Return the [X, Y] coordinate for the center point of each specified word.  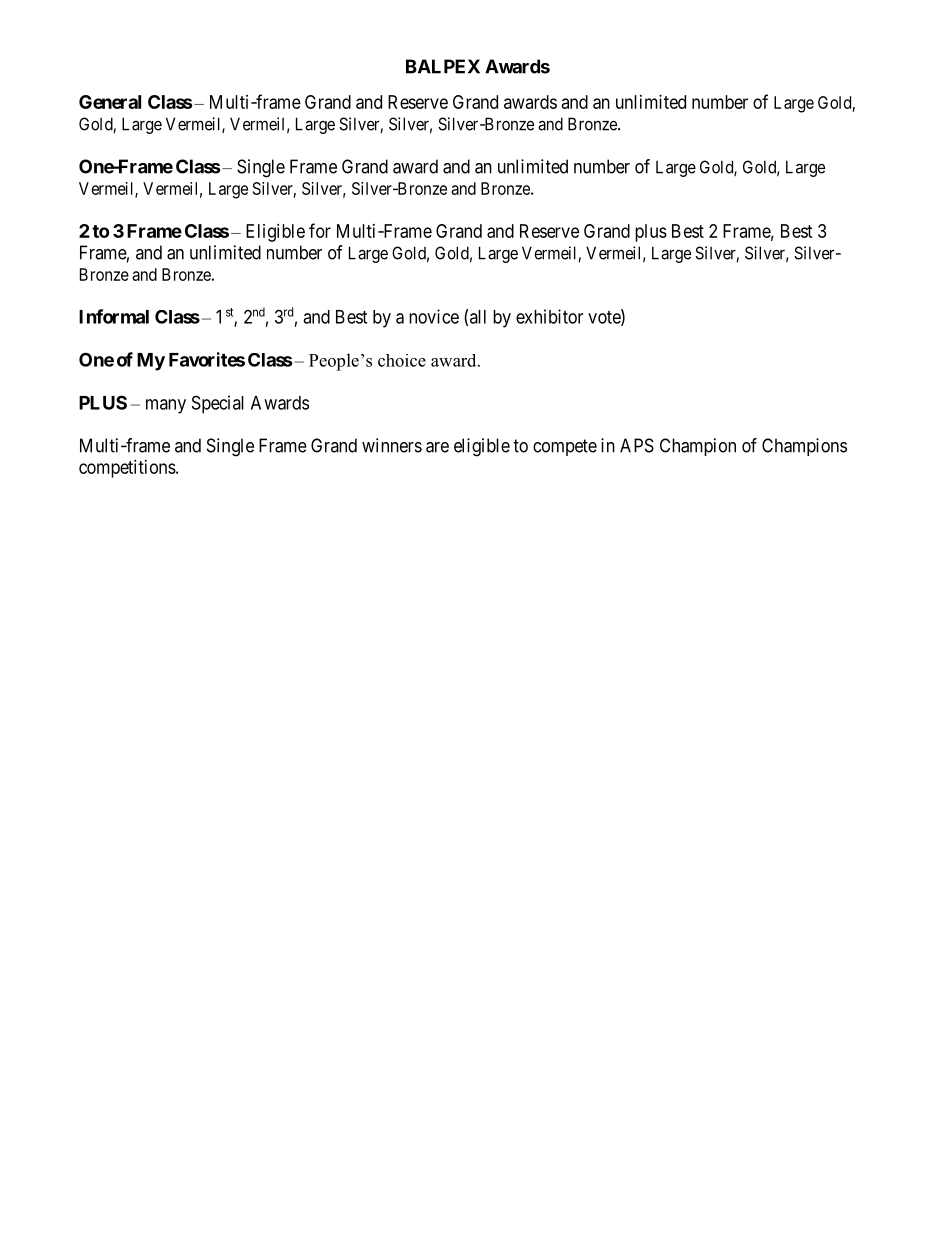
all [478, 317]
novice [434, 316]
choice [402, 360]
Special [218, 404]
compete [565, 447]
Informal [114, 316]
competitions [128, 469]
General [110, 102]
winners [392, 445]
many [166, 406]
